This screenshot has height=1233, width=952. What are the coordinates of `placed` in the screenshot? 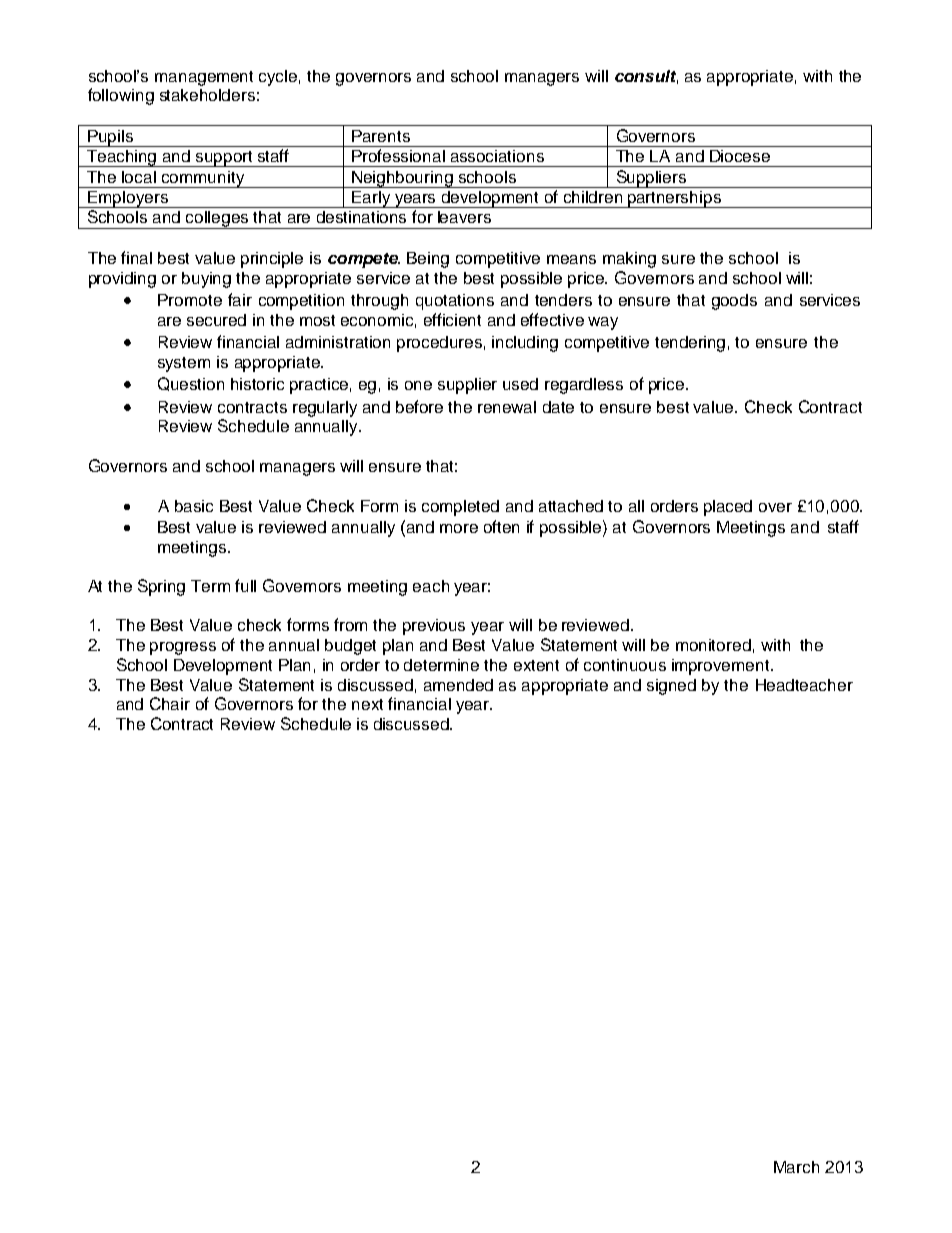 It's located at (728, 508).
